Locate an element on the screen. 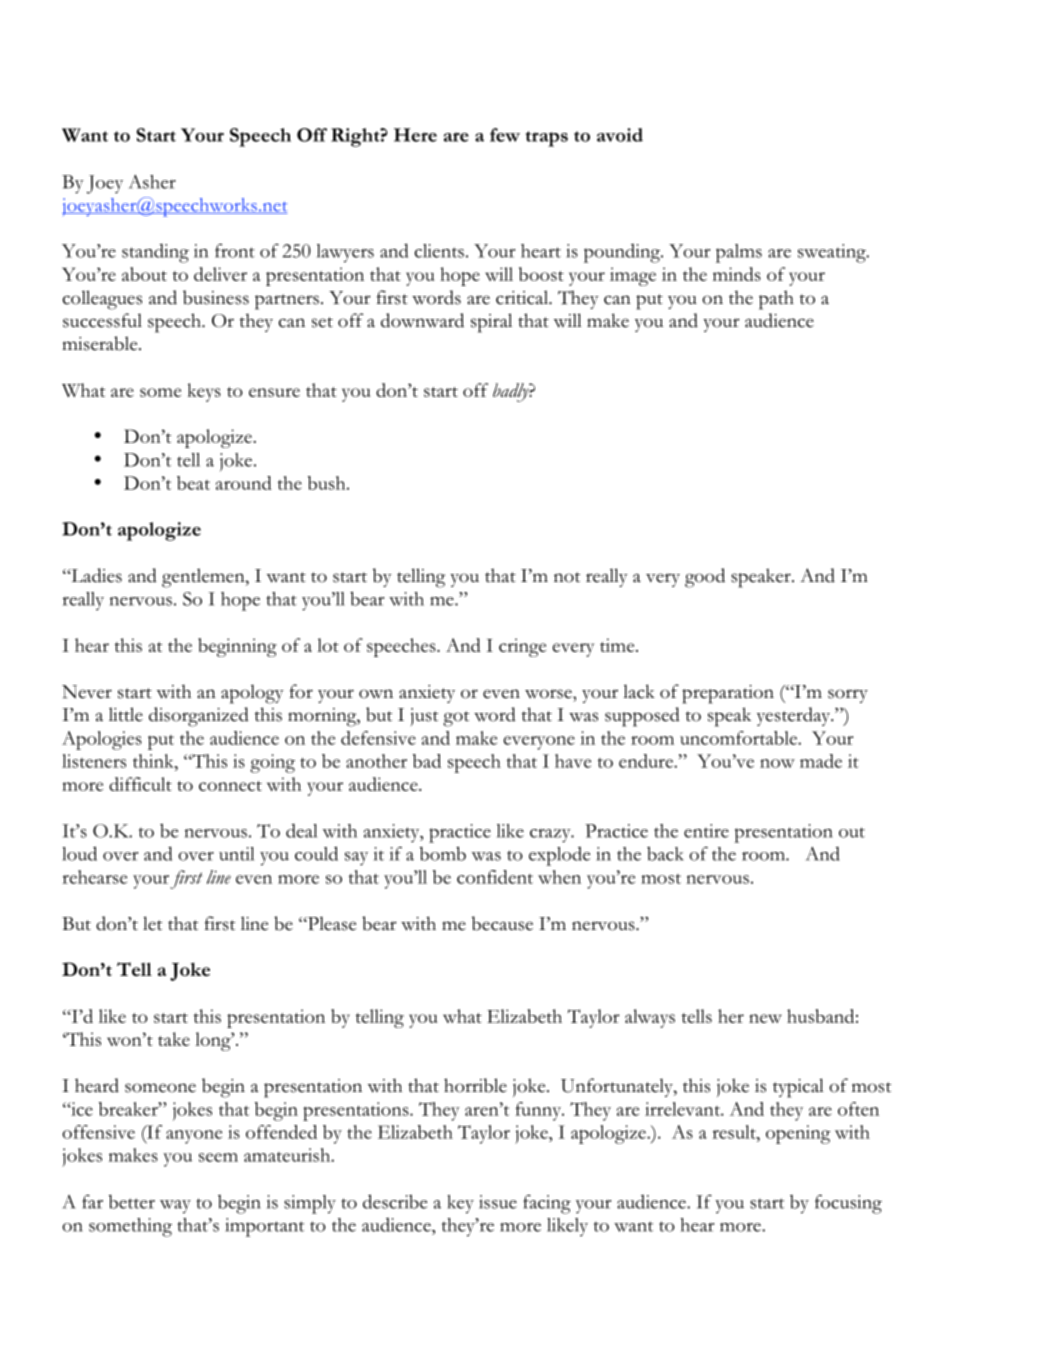 This screenshot has height=1360, width=1051. standing is located at coordinates (155, 253).
